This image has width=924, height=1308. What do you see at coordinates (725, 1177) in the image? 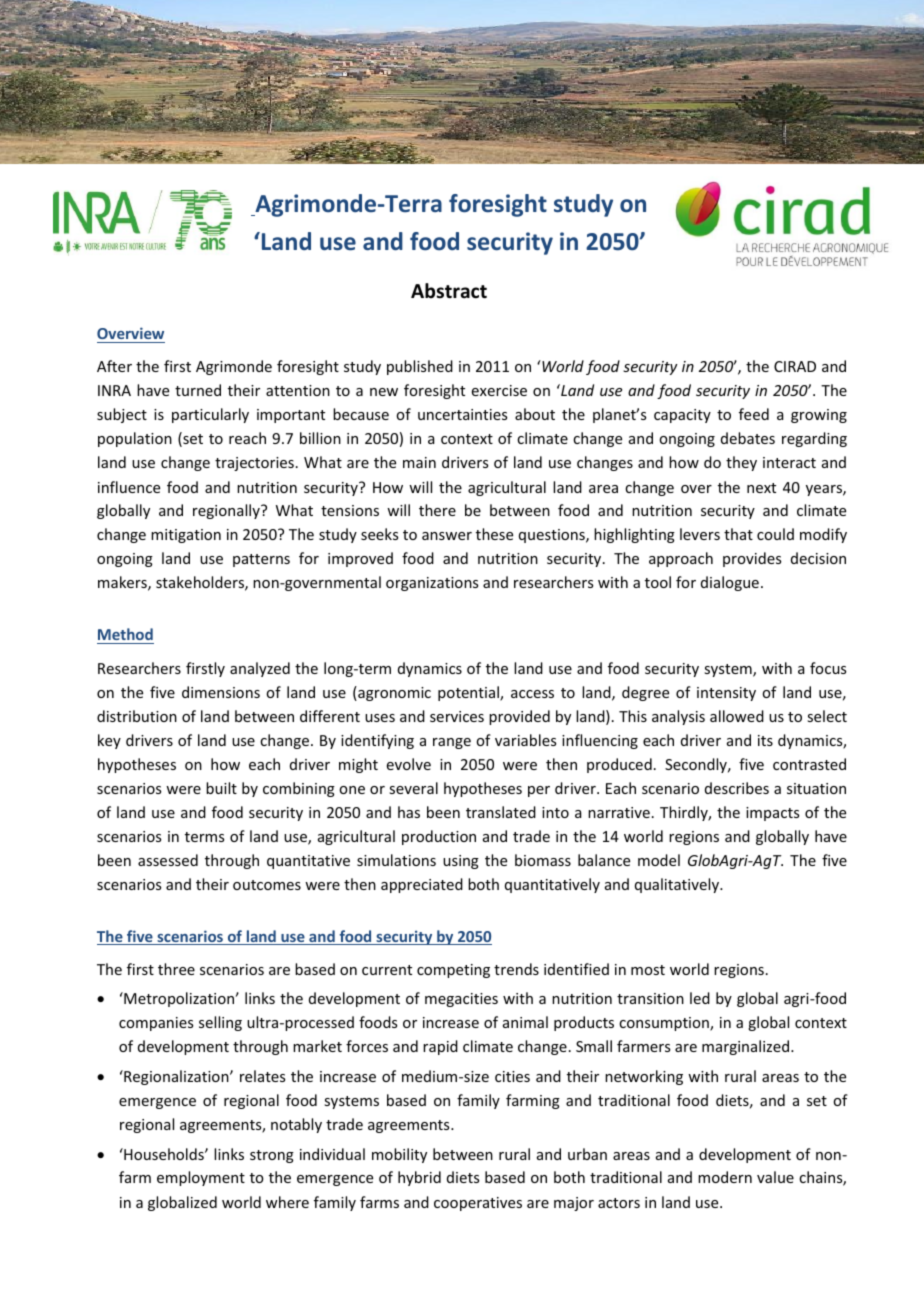
I see `modern` at bounding box center [725, 1177].
